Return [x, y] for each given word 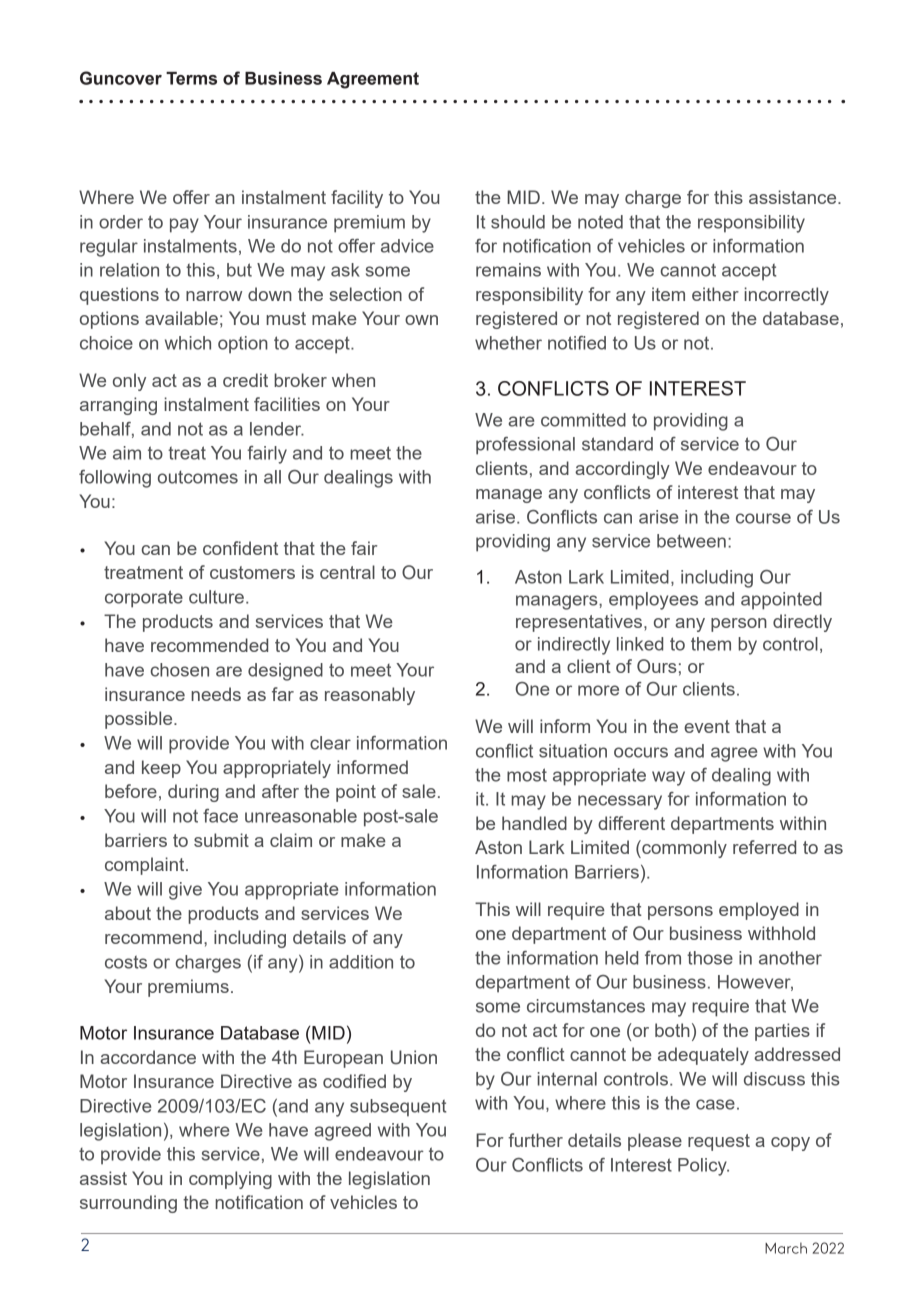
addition [361, 962]
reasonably [370, 696]
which [188, 343]
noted [600, 222]
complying [230, 1180]
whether [508, 343]
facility [357, 199]
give [185, 891]
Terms [191, 78]
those [710, 958]
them [711, 644]
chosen [179, 670]
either [715, 294]
